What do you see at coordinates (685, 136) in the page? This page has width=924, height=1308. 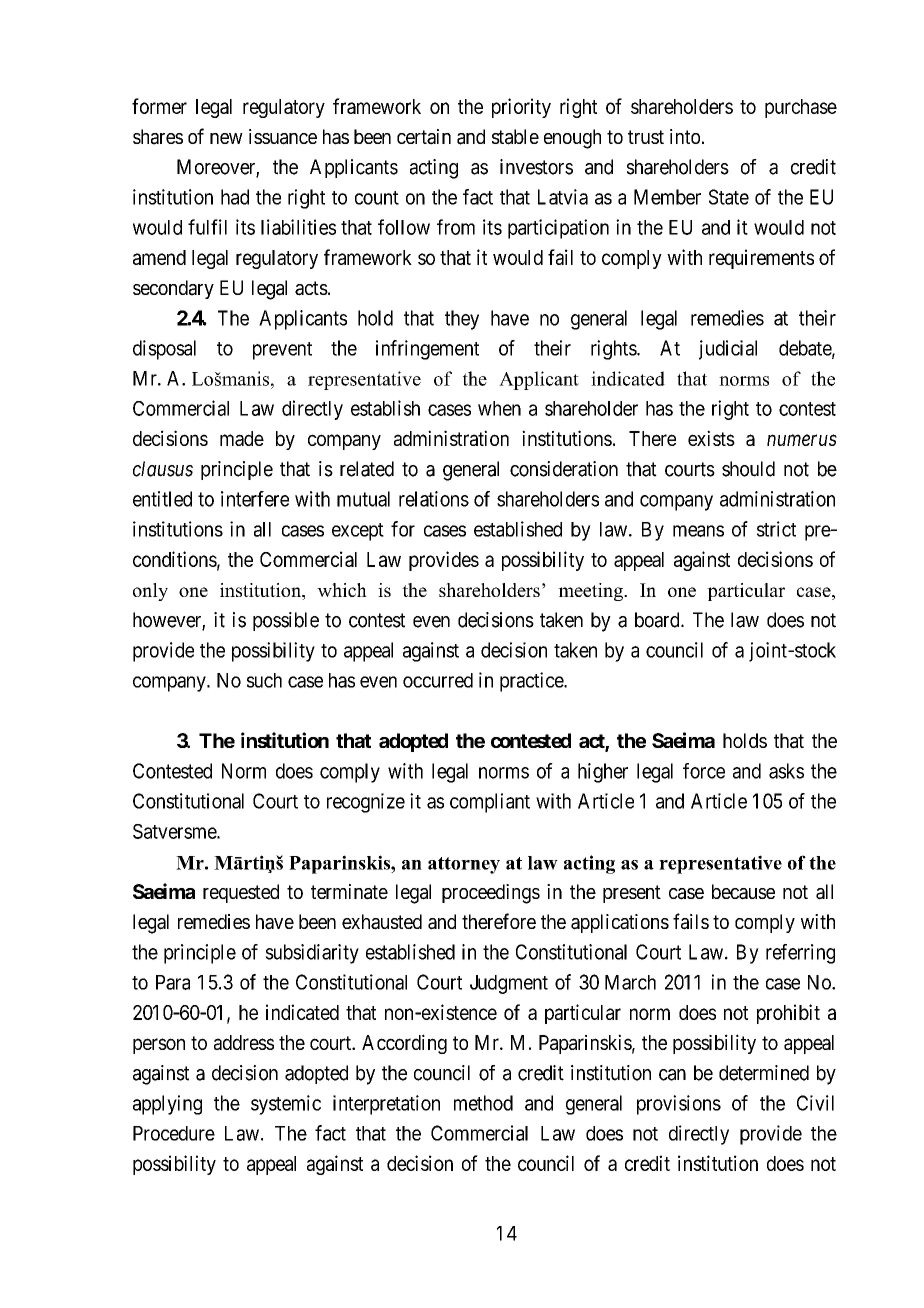 I see `into` at bounding box center [685, 136].
